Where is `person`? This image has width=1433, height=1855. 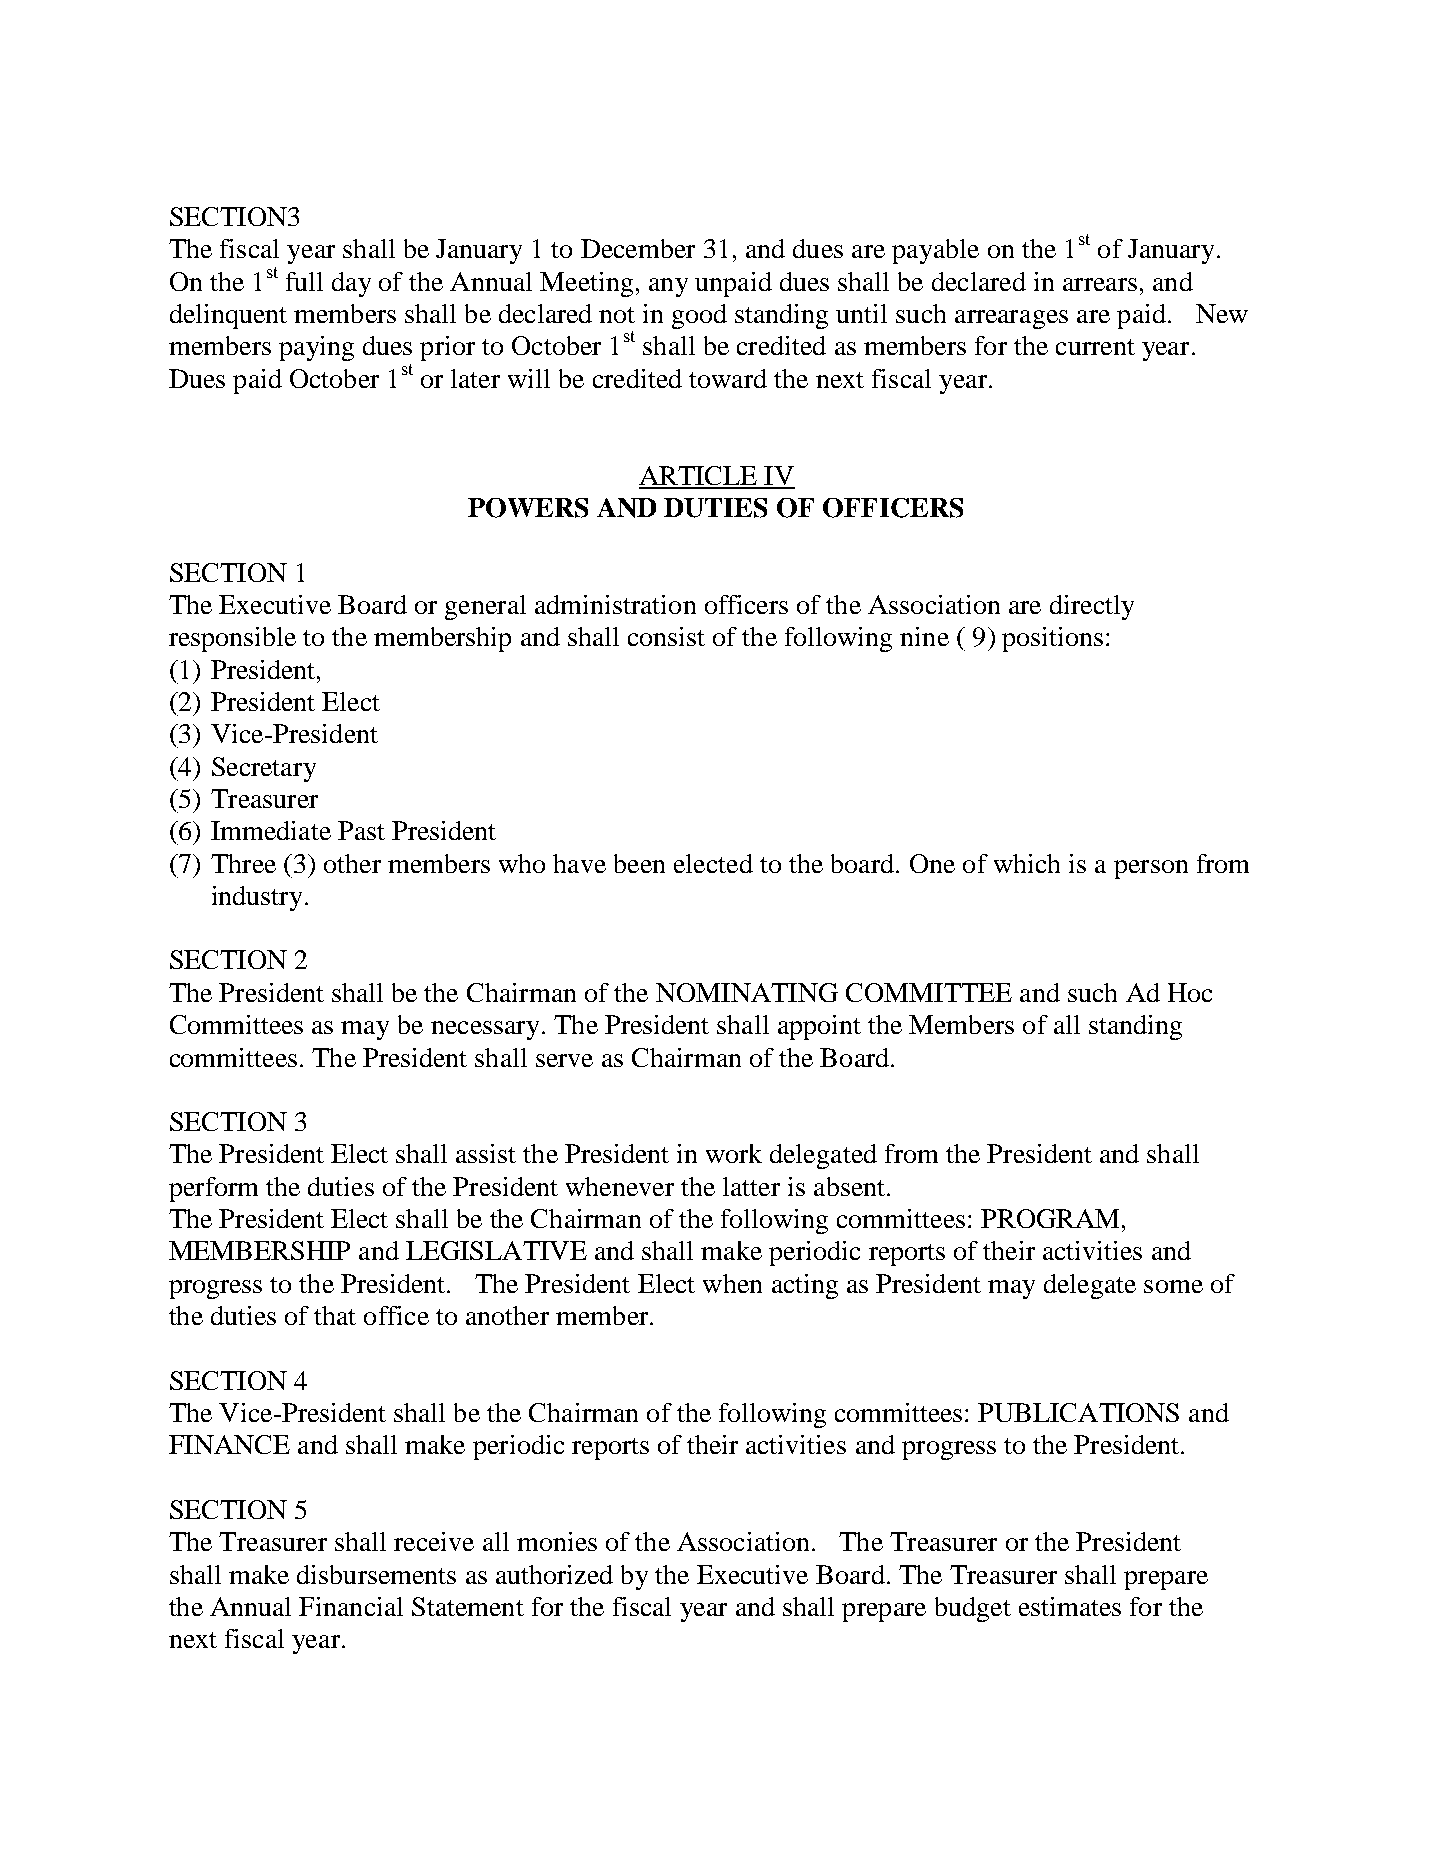
person is located at coordinates (1151, 869).
